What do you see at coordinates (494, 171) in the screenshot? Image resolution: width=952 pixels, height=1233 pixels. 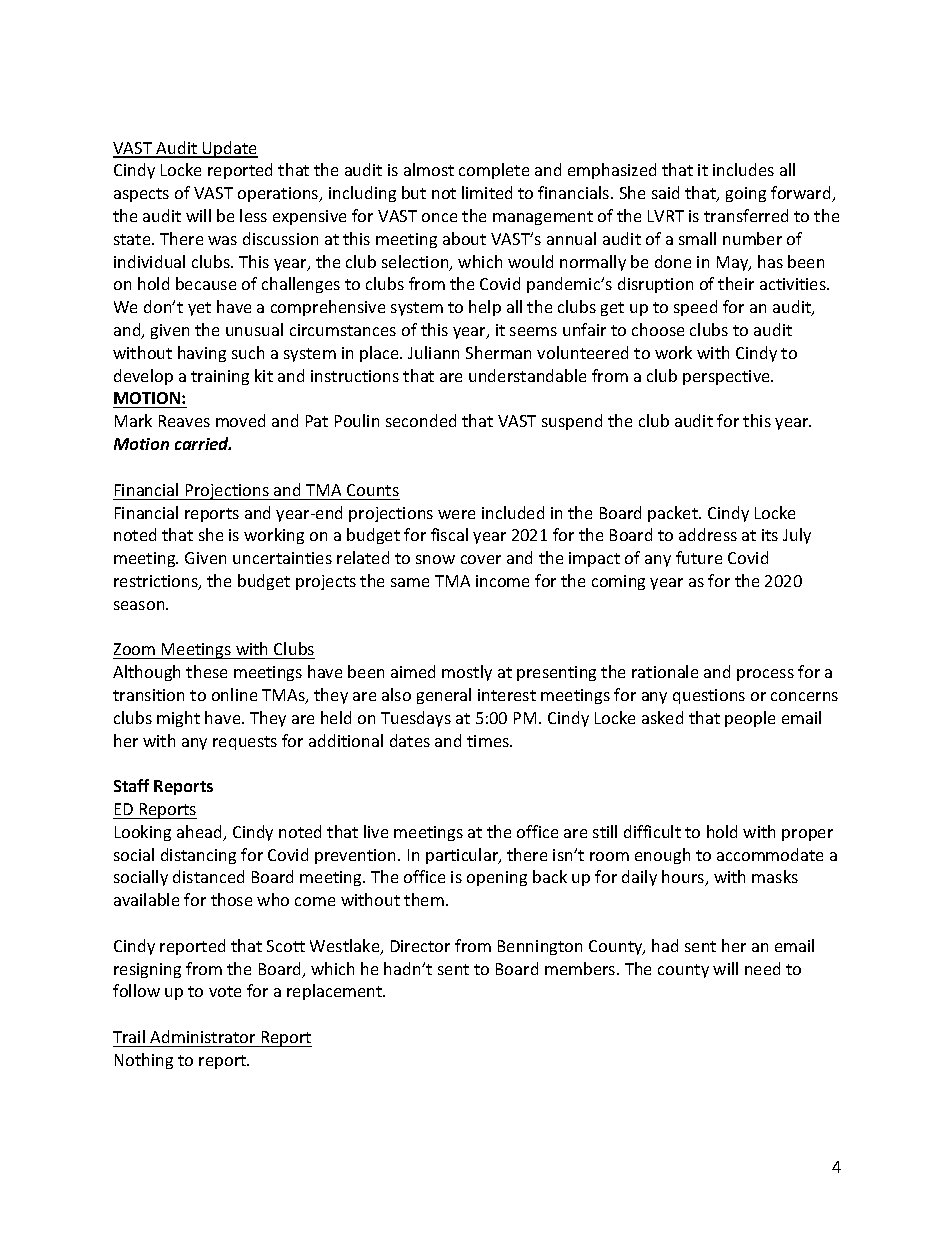 I see `complete` at bounding box center [494, 171].
